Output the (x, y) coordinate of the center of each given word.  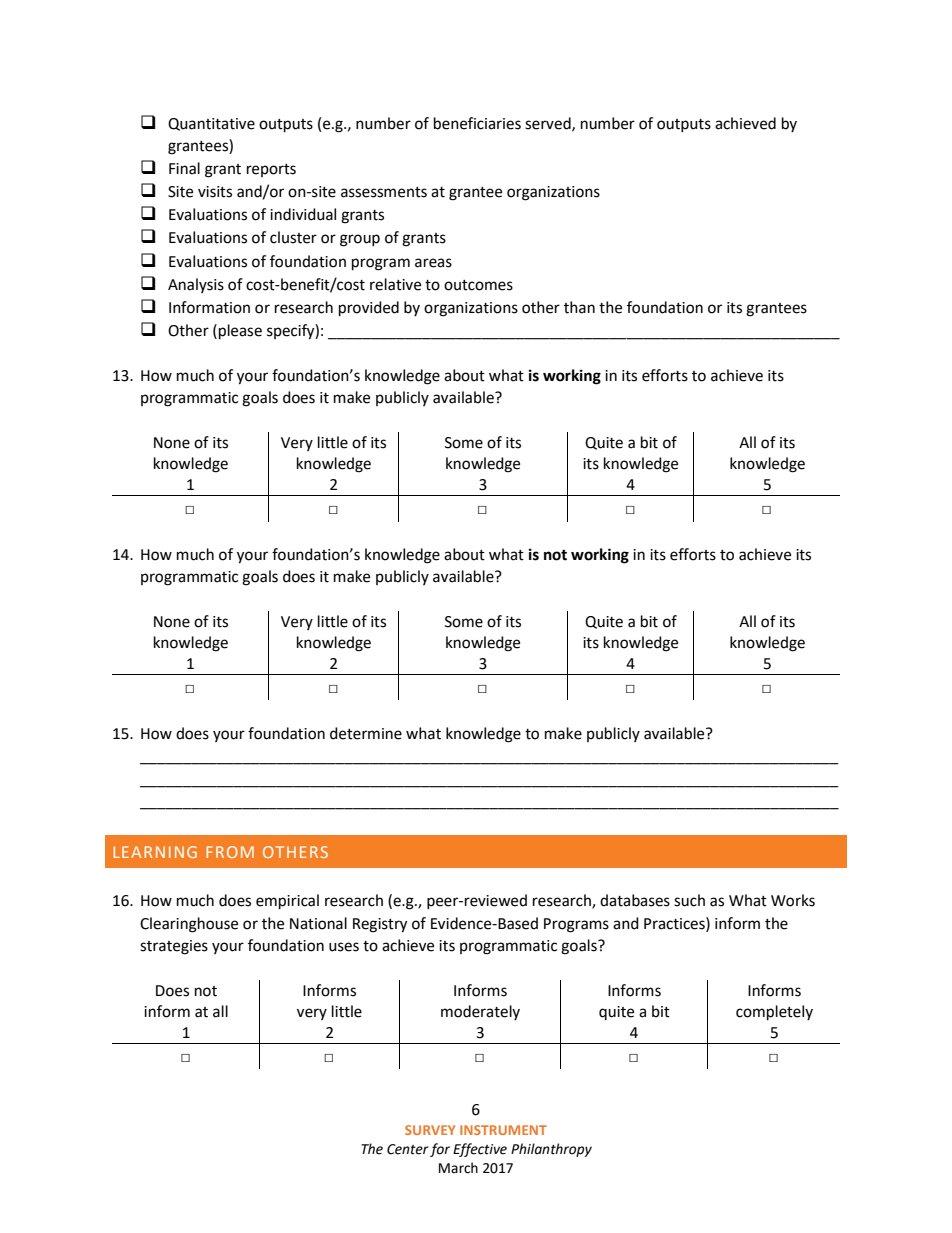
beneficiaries (477, 123)
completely (774, 1013)
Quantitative (211, 124)
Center (408, 1149)
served (549, 124)
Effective (480, 1150)
